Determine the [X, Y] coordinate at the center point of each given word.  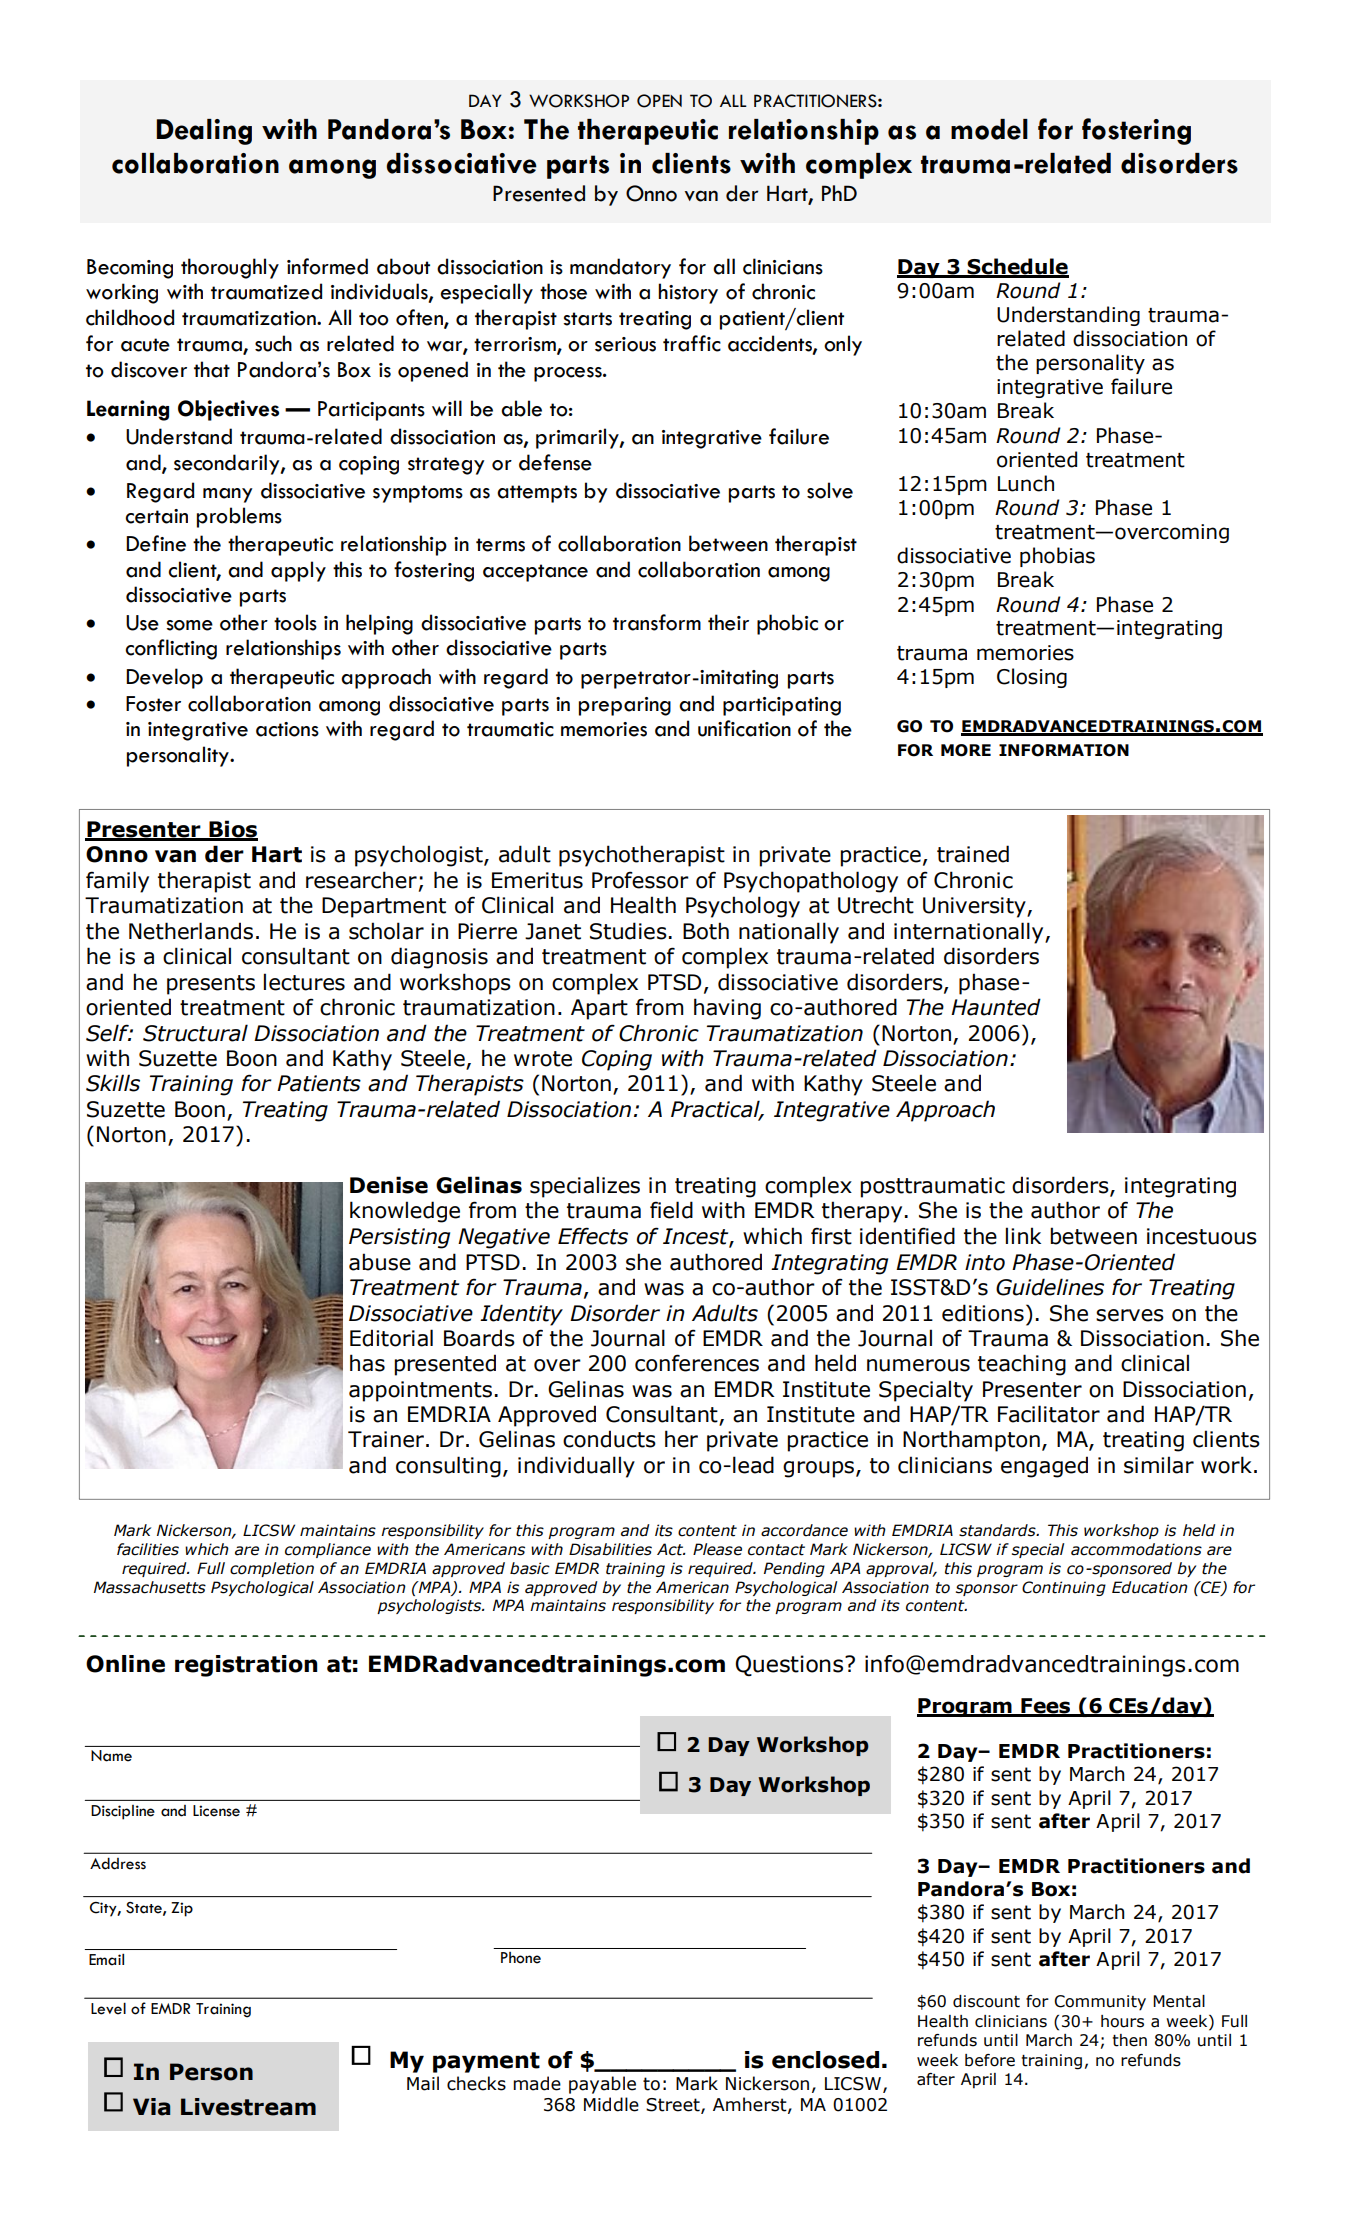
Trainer [386, 1439]
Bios [232, 830]
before [990, 2060]
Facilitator [1049, 1414]
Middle [611, 2104]
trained [973, 854]
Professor [640, 880]
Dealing [204, 132]
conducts [609, 1439]
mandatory [620, 268]
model [989, 129]
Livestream [248, 2107]
